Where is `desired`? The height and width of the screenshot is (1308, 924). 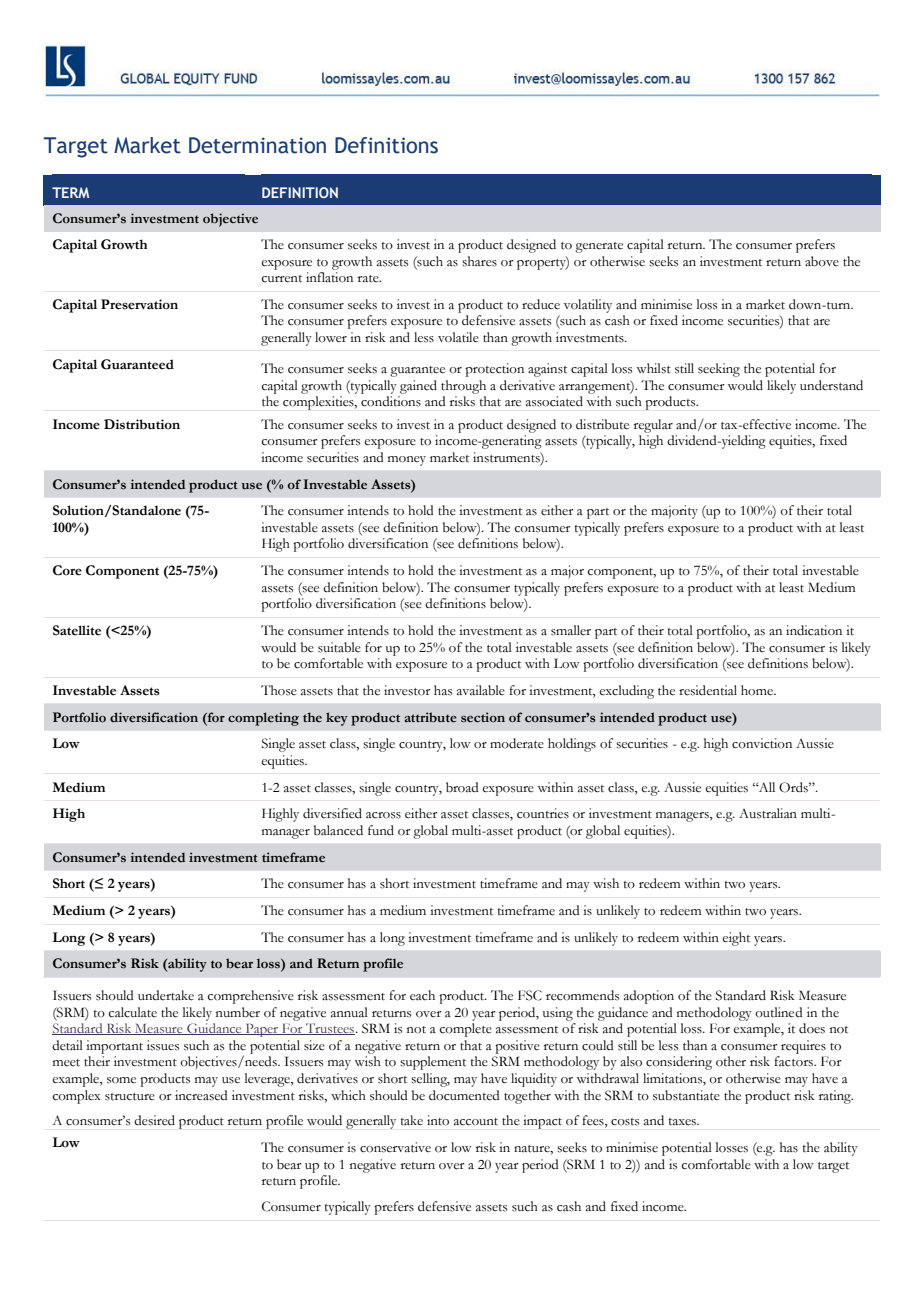 desired is located at coordinates (154, 1120).
